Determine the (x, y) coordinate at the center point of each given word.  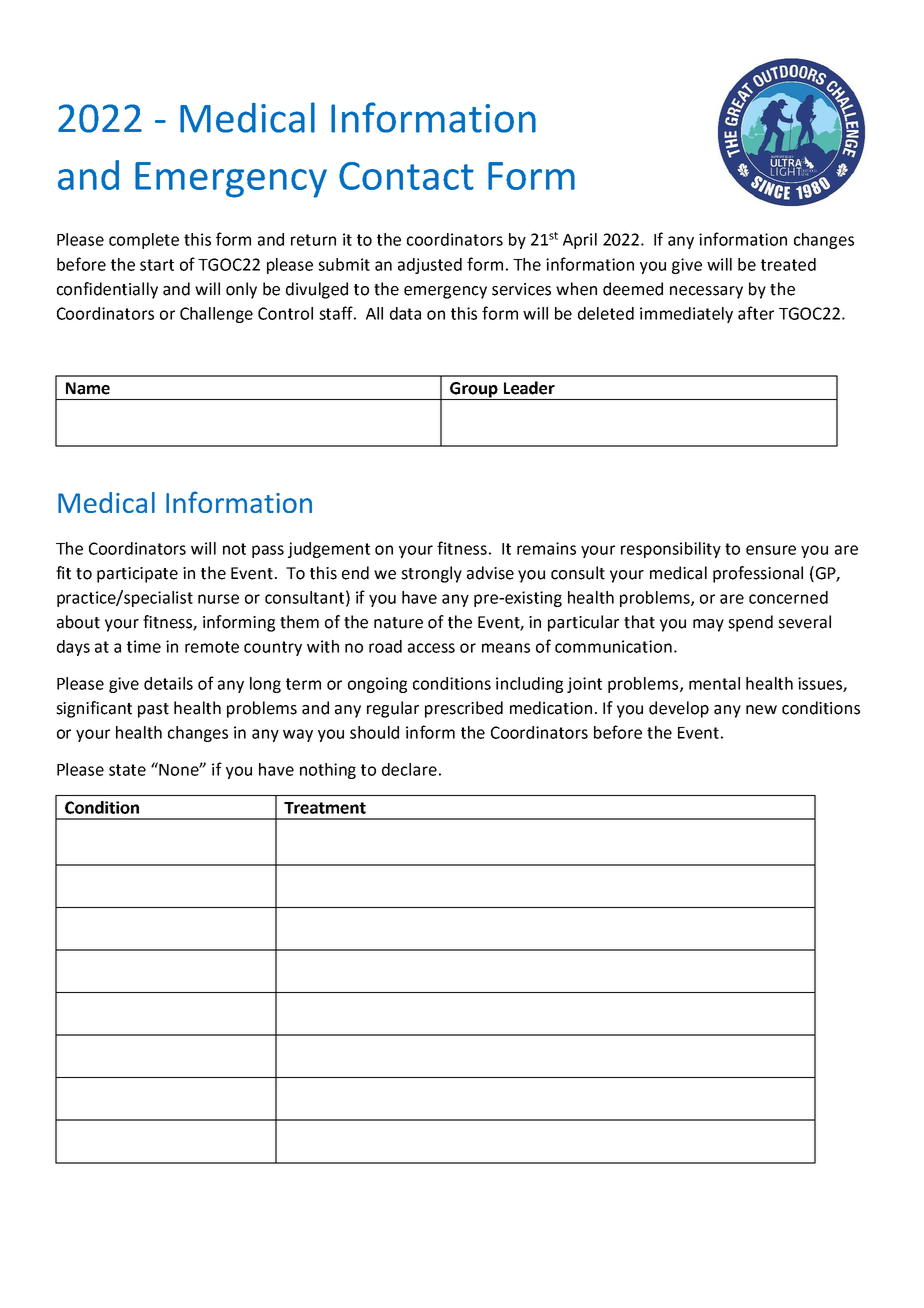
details (168, 683)
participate (137, 575)
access (431, 648)
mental (714, 683)
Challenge (216, 315)
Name (88, 388)
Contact (406, 176)
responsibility (671, 550)
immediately (686, 315)
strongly (431, 574)
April (580, 241)
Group (474, 391)
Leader (529, 388)
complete (144, 241)
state (127, 770)
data (405, 313)
